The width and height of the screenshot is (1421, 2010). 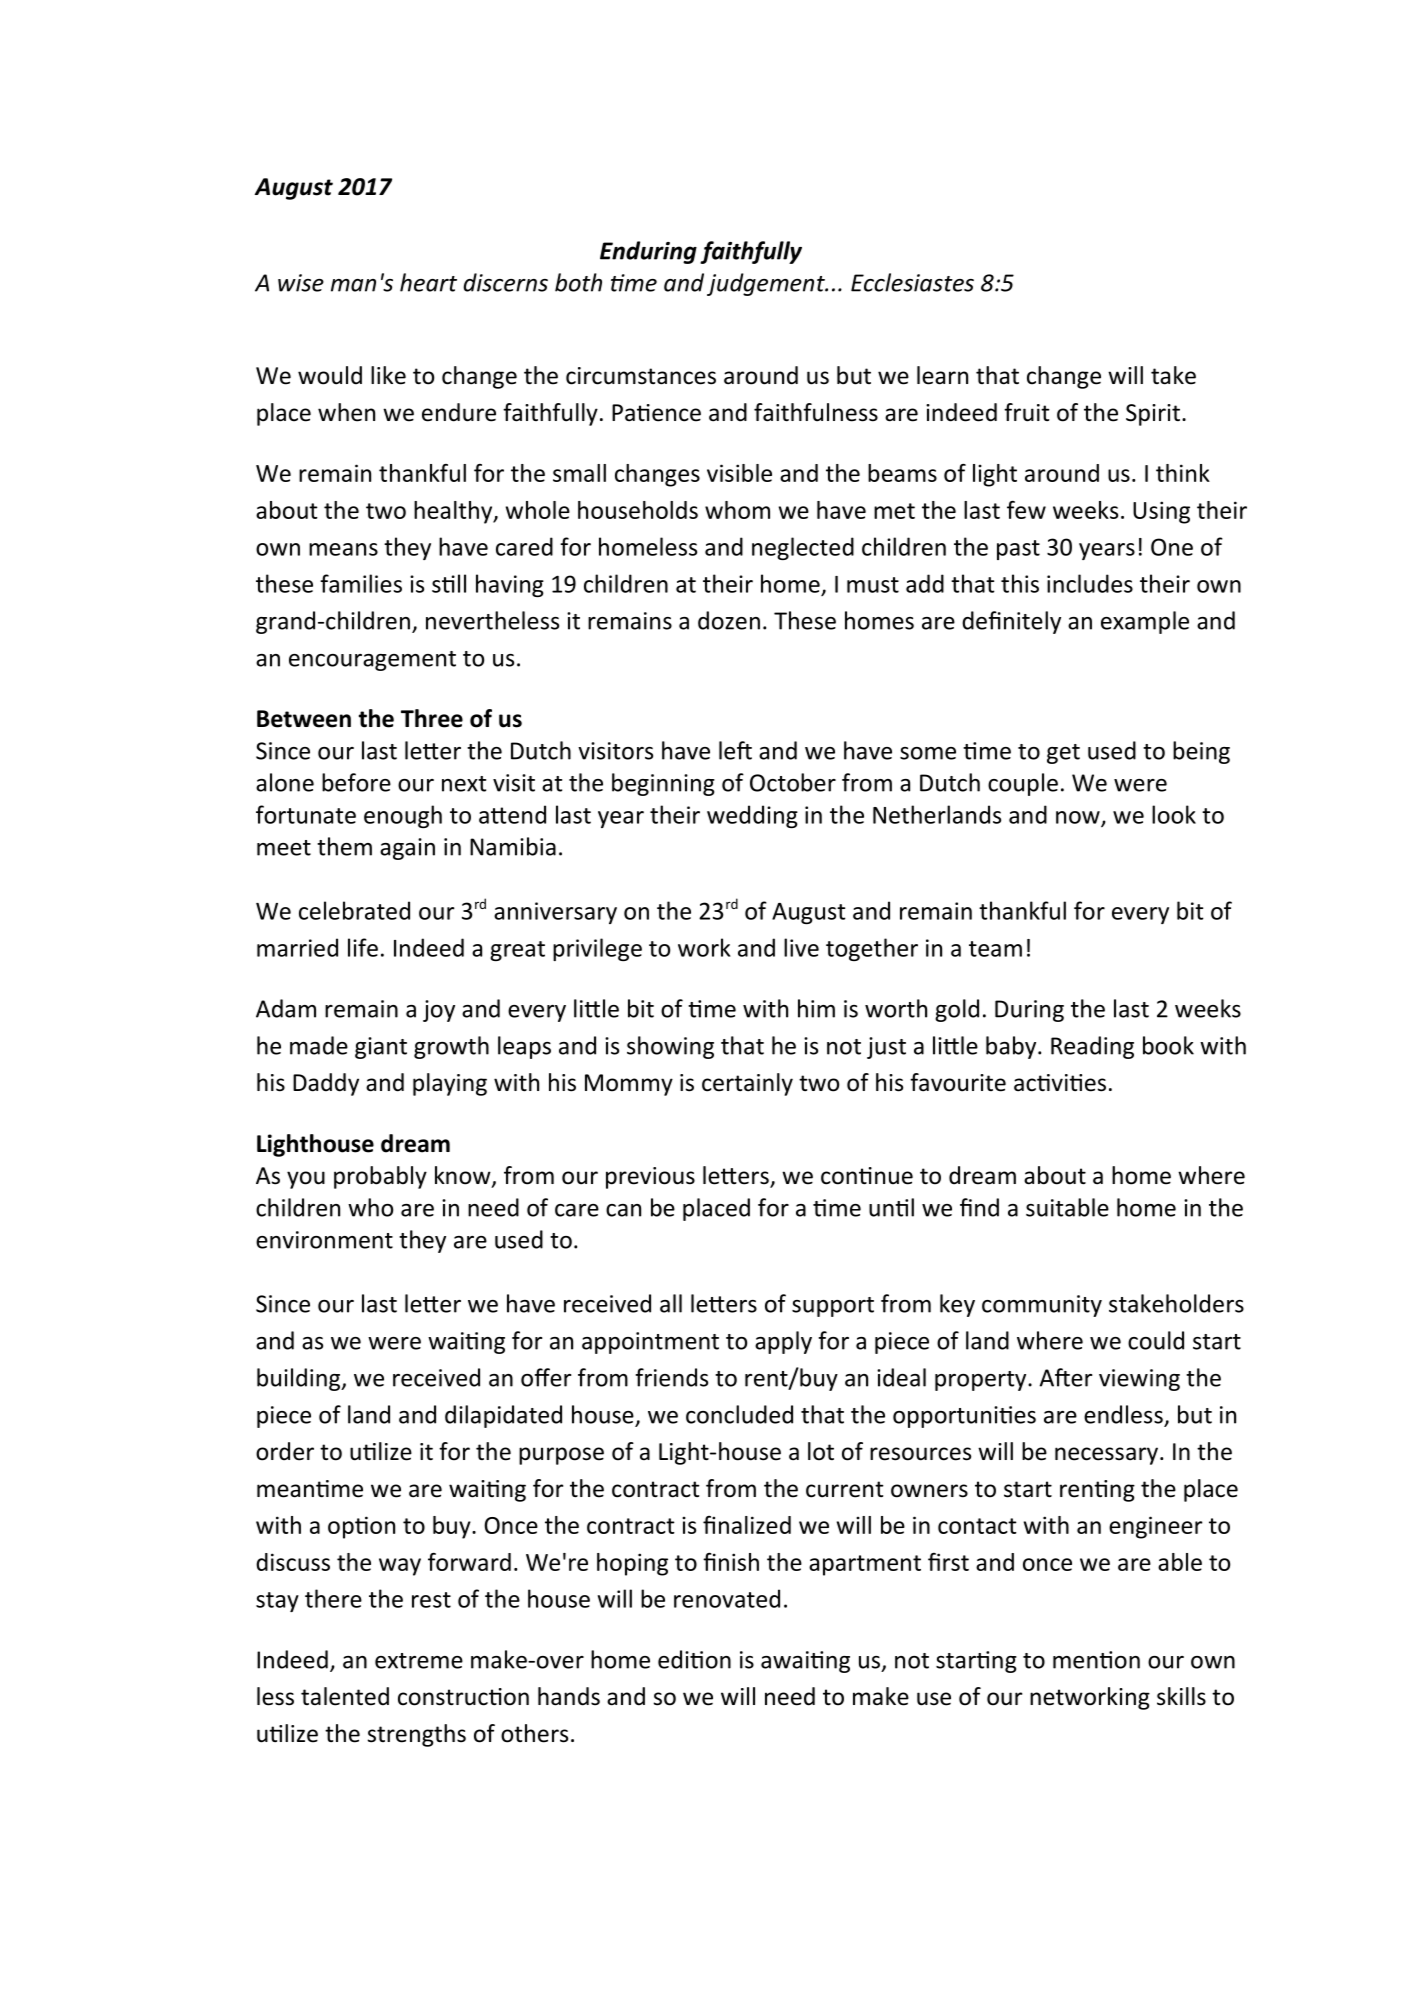 I want to click on giant, so click(x=381, y=1048).
